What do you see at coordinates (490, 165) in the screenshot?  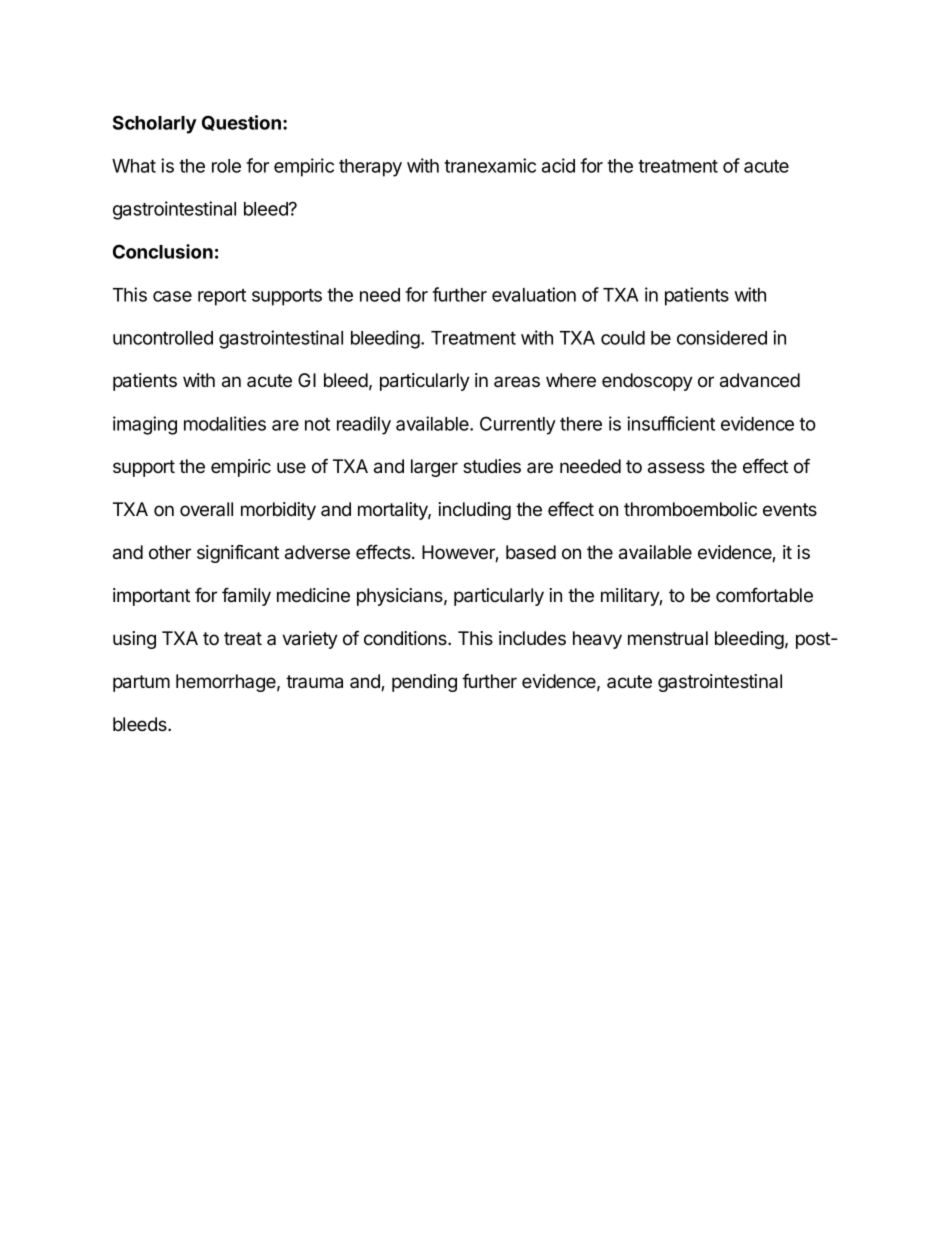 I see `tranexamic` at bounding box center [490, 165].
